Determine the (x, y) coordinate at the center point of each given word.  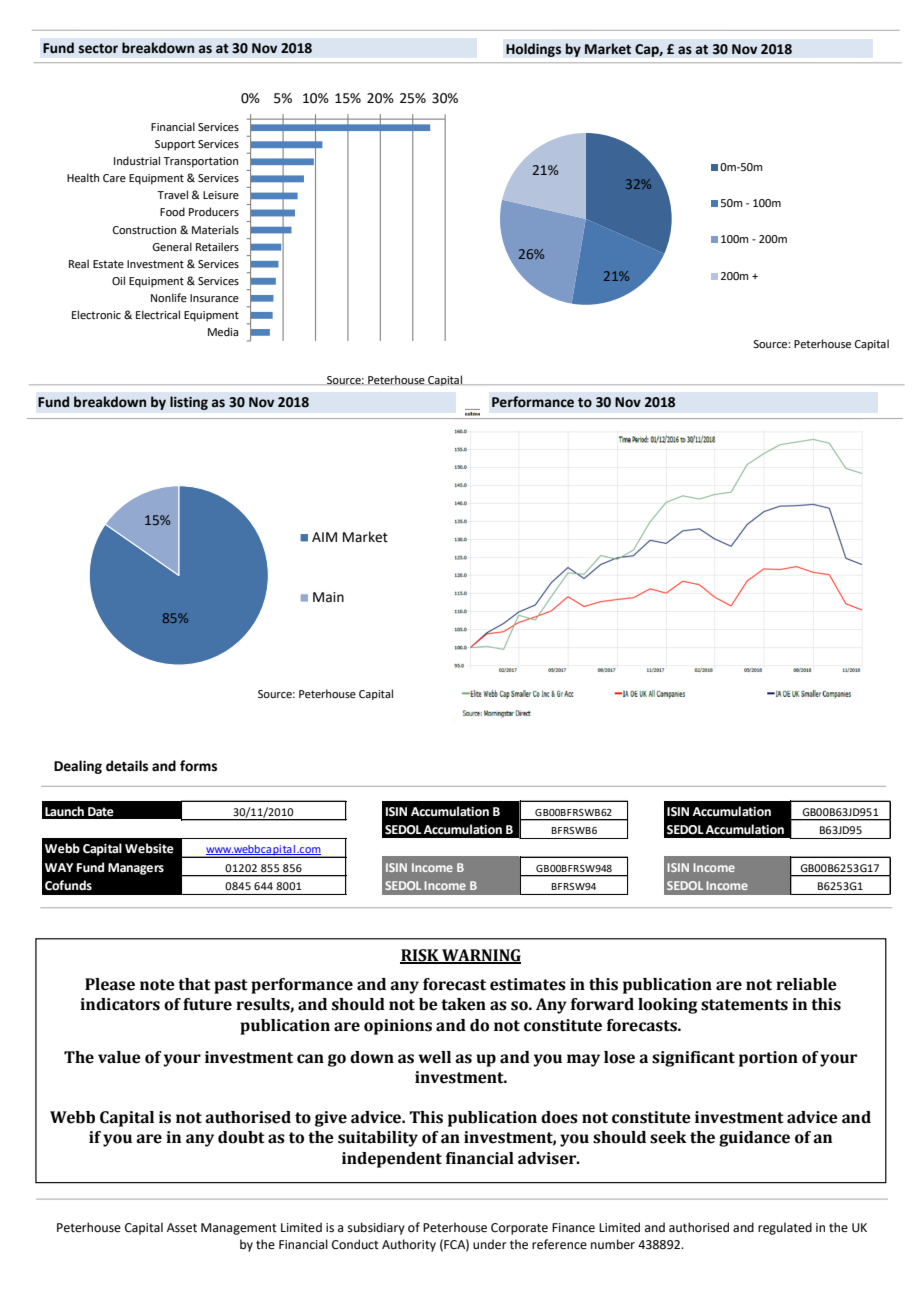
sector (98, 49)
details (127, 766)
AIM (324, 537)
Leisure (221, 195)
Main (328, 597)
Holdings (533, 50)
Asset (182, 1228)
